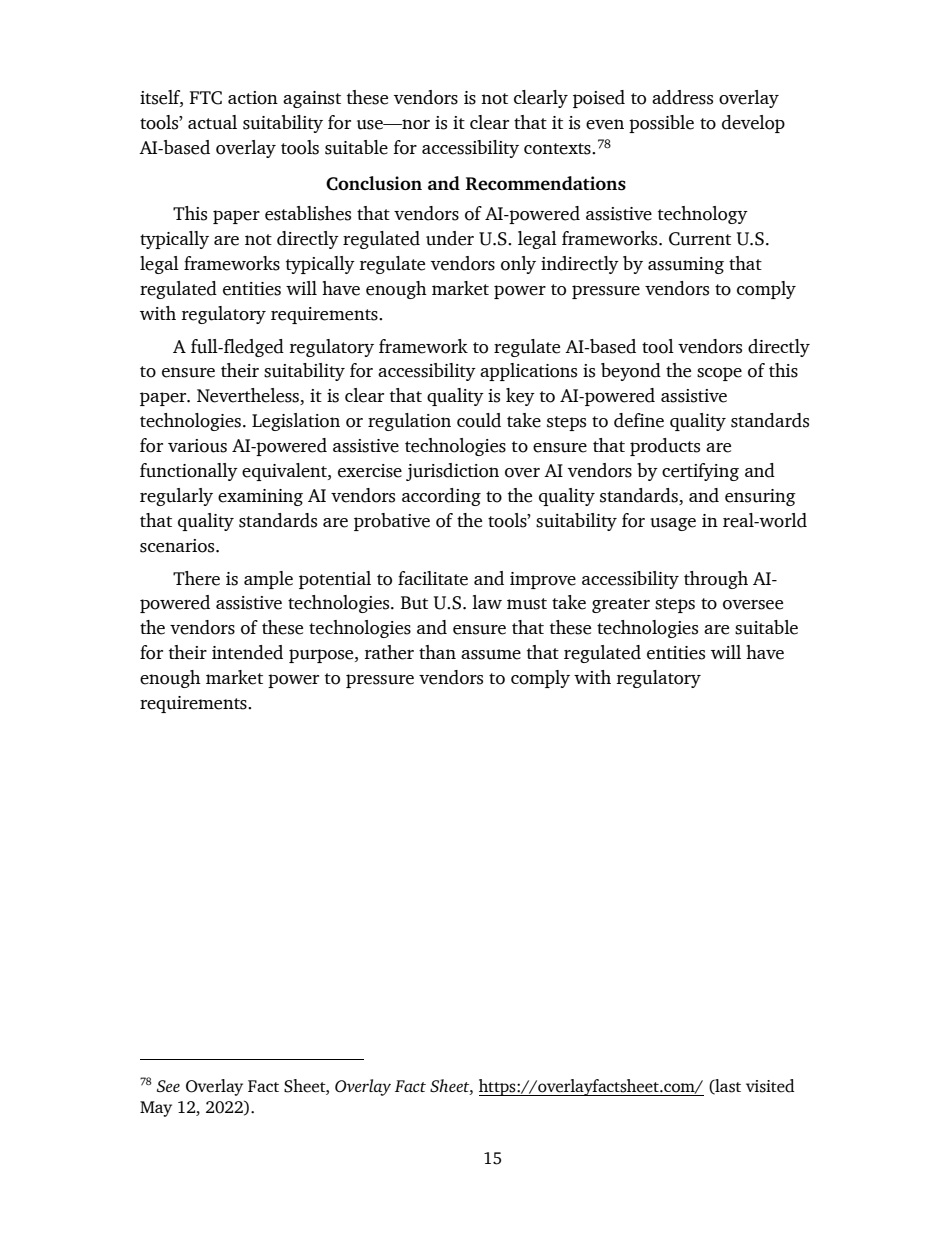  Describe the element at coordinates (528, 372) in the page. I see `applications` at that location.
